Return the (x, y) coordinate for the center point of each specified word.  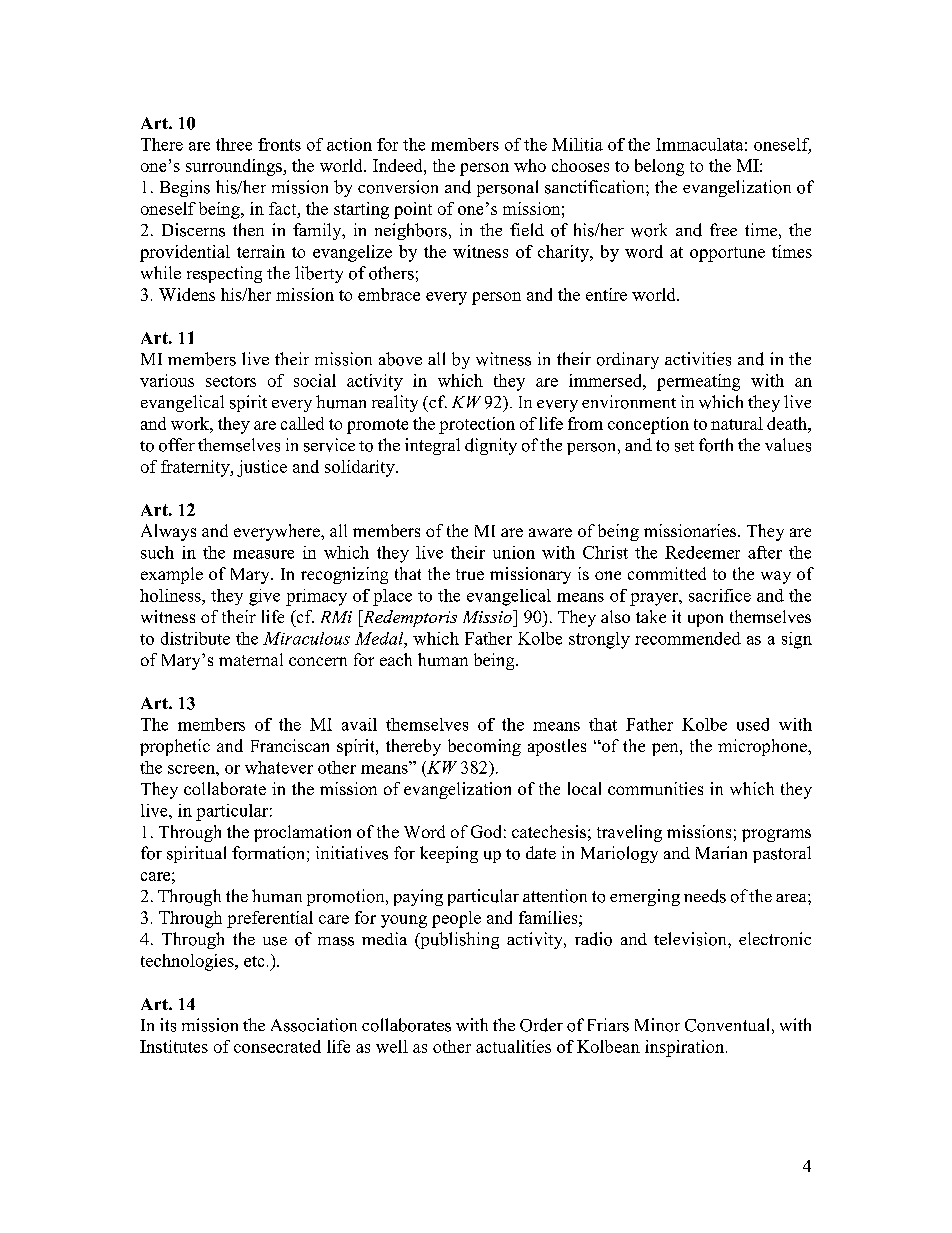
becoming (484, 747)
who (530, 165)
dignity (491, 446)
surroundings (235, 167)
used (753, 724)
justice (262, 468)
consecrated (277, 1046)
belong (659, 167)
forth (716, 445)
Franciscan (290, 745)
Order (541, 1025)
